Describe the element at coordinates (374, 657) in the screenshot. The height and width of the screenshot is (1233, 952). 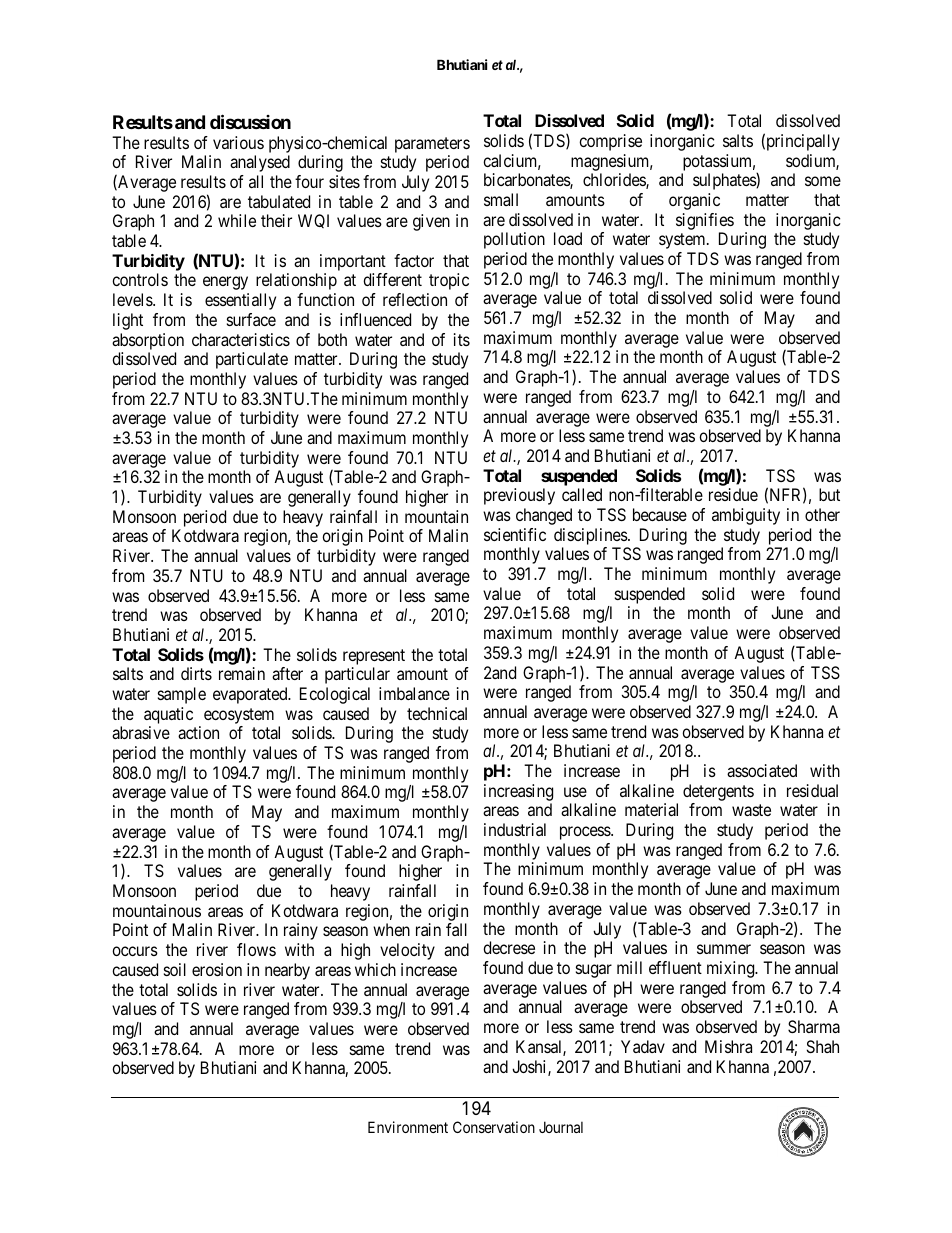
I see `represent` at that location.
